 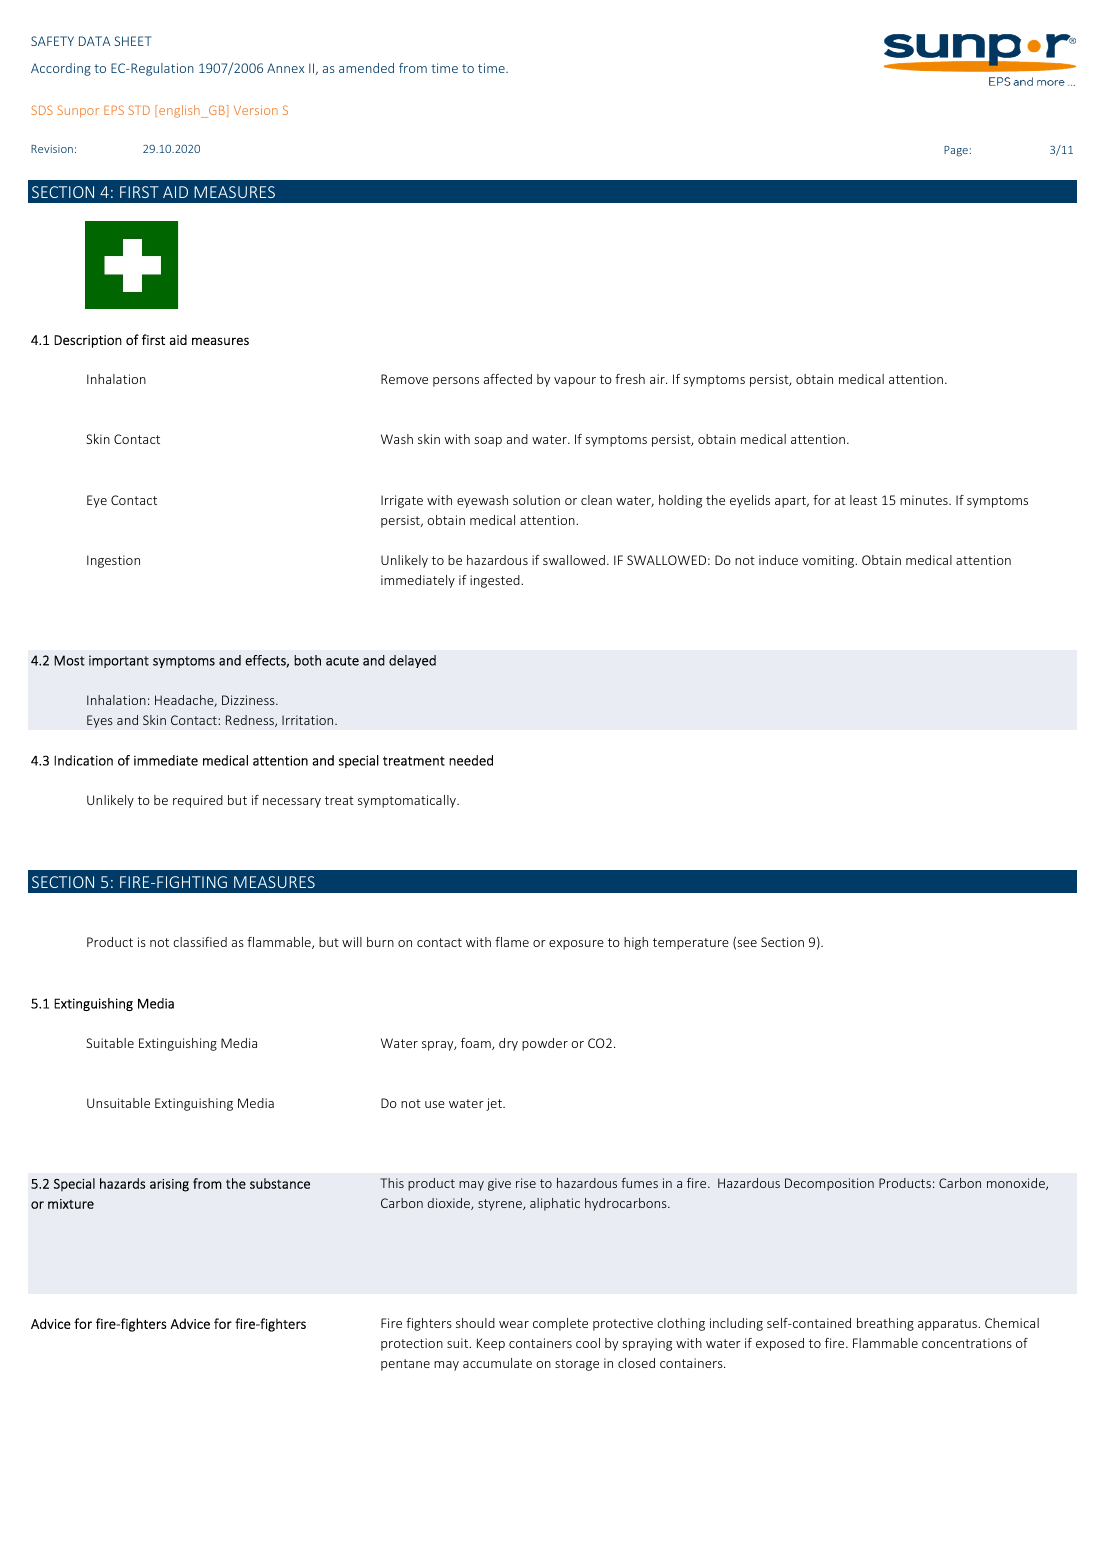 What do you see at coordinates (366, 68) in the document?
I see `amended` at bounding box center [366, 68].
